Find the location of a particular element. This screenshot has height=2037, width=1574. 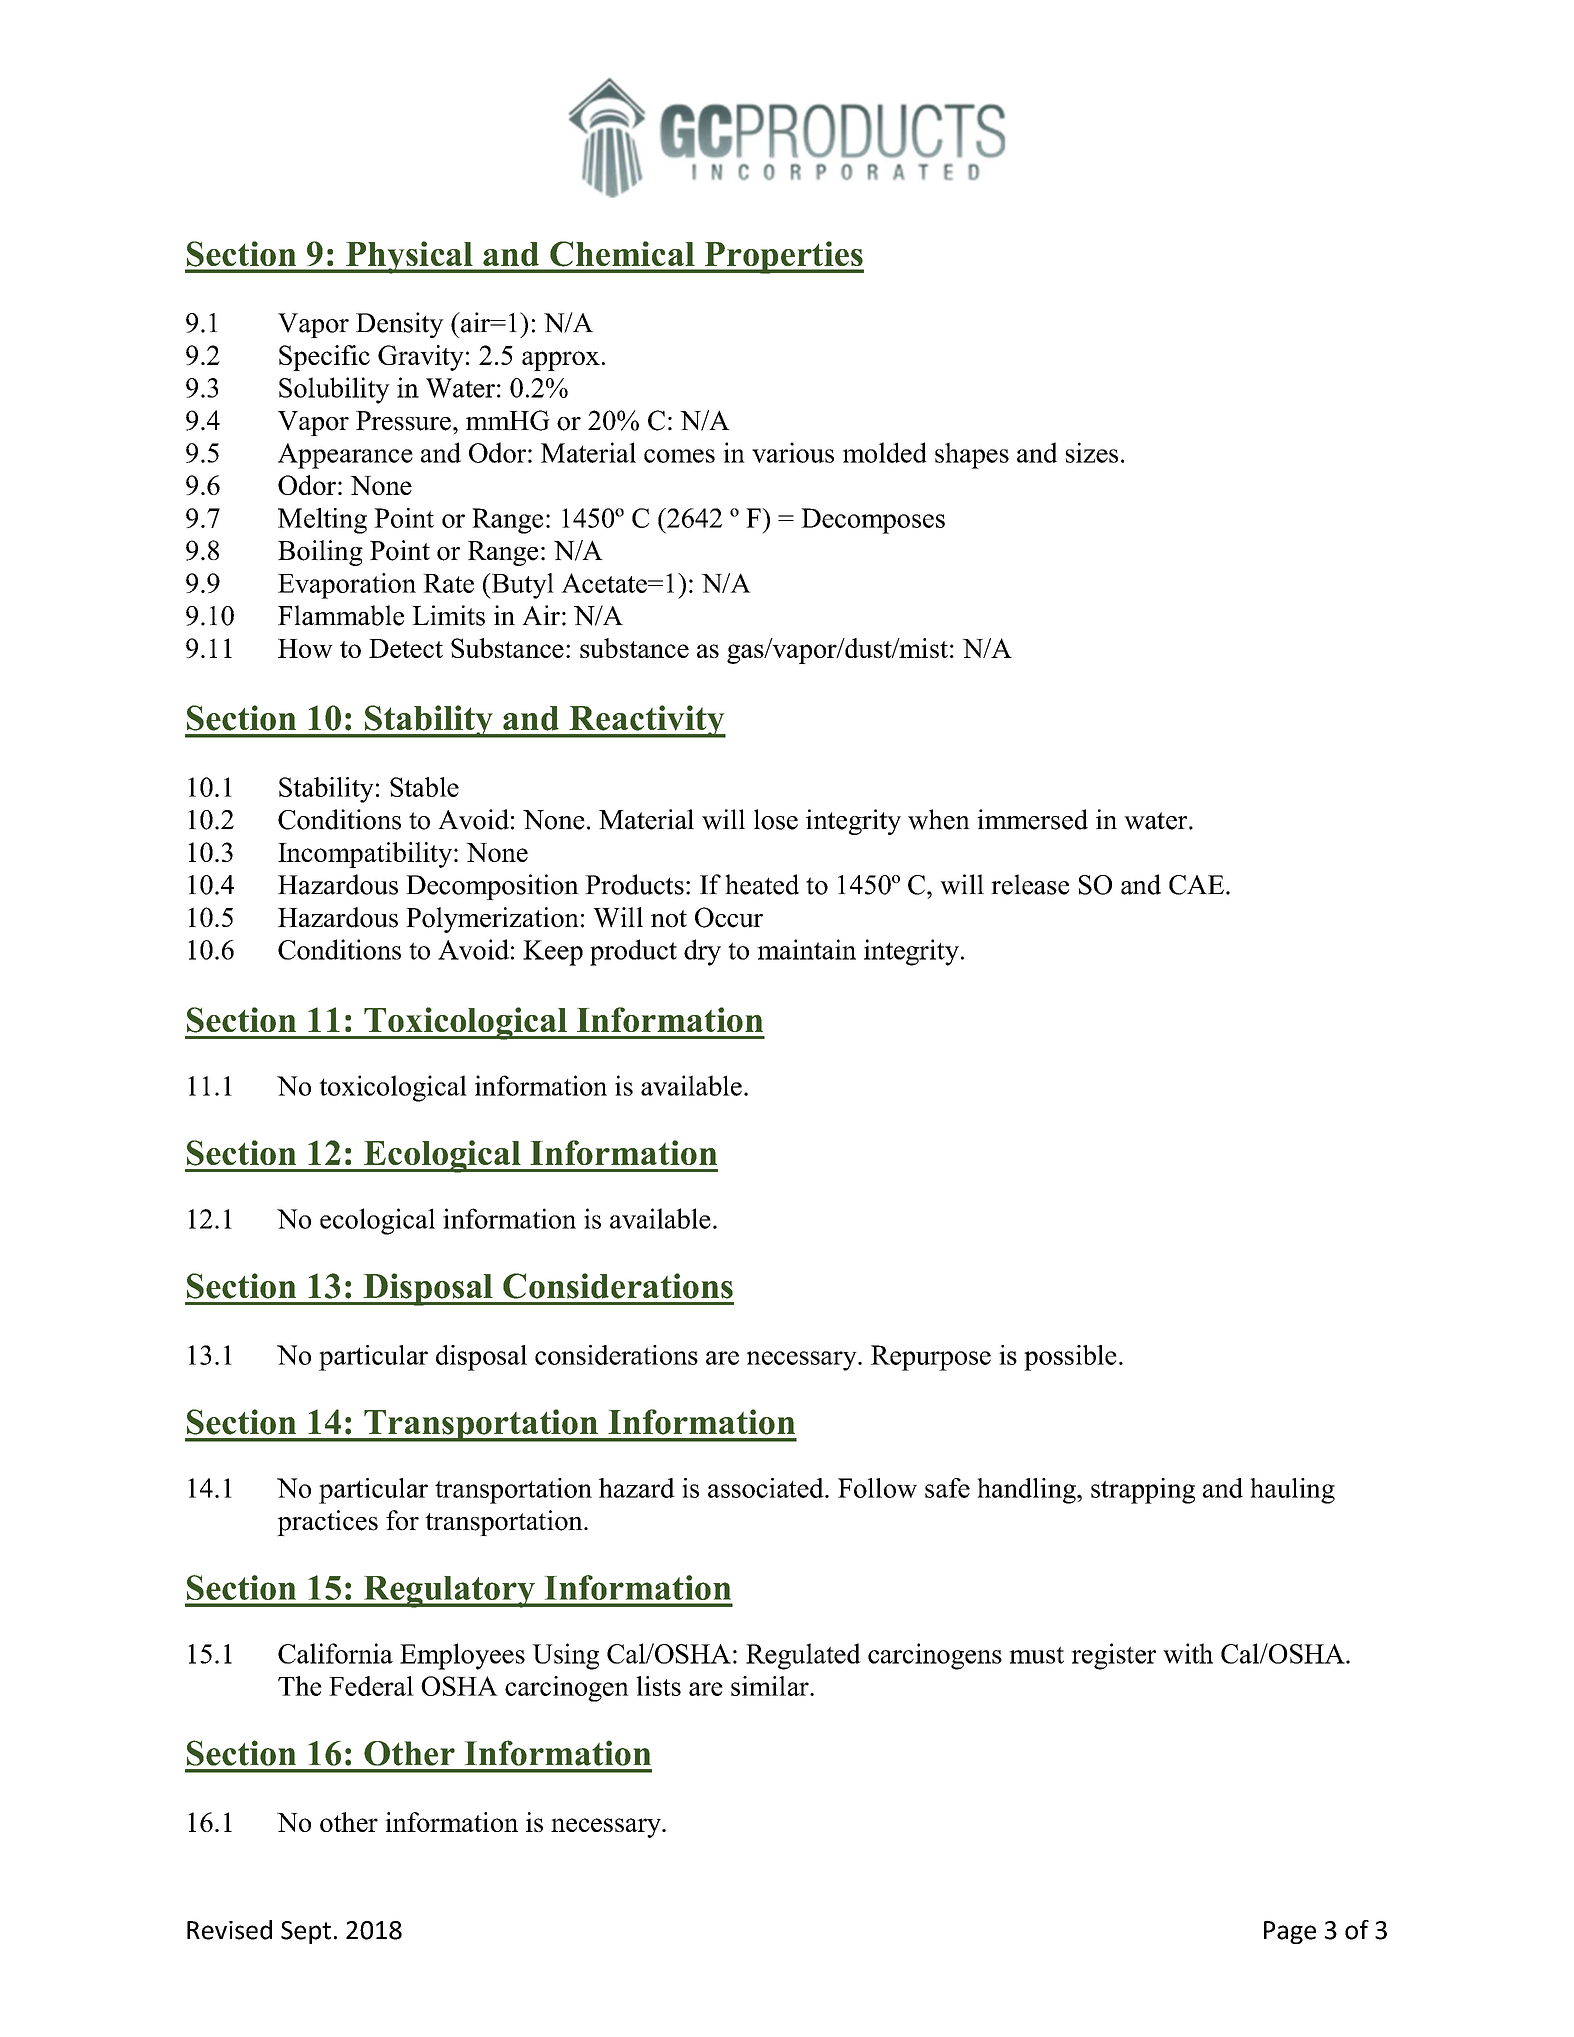

Sept is located at coordinates (306, 1932).
